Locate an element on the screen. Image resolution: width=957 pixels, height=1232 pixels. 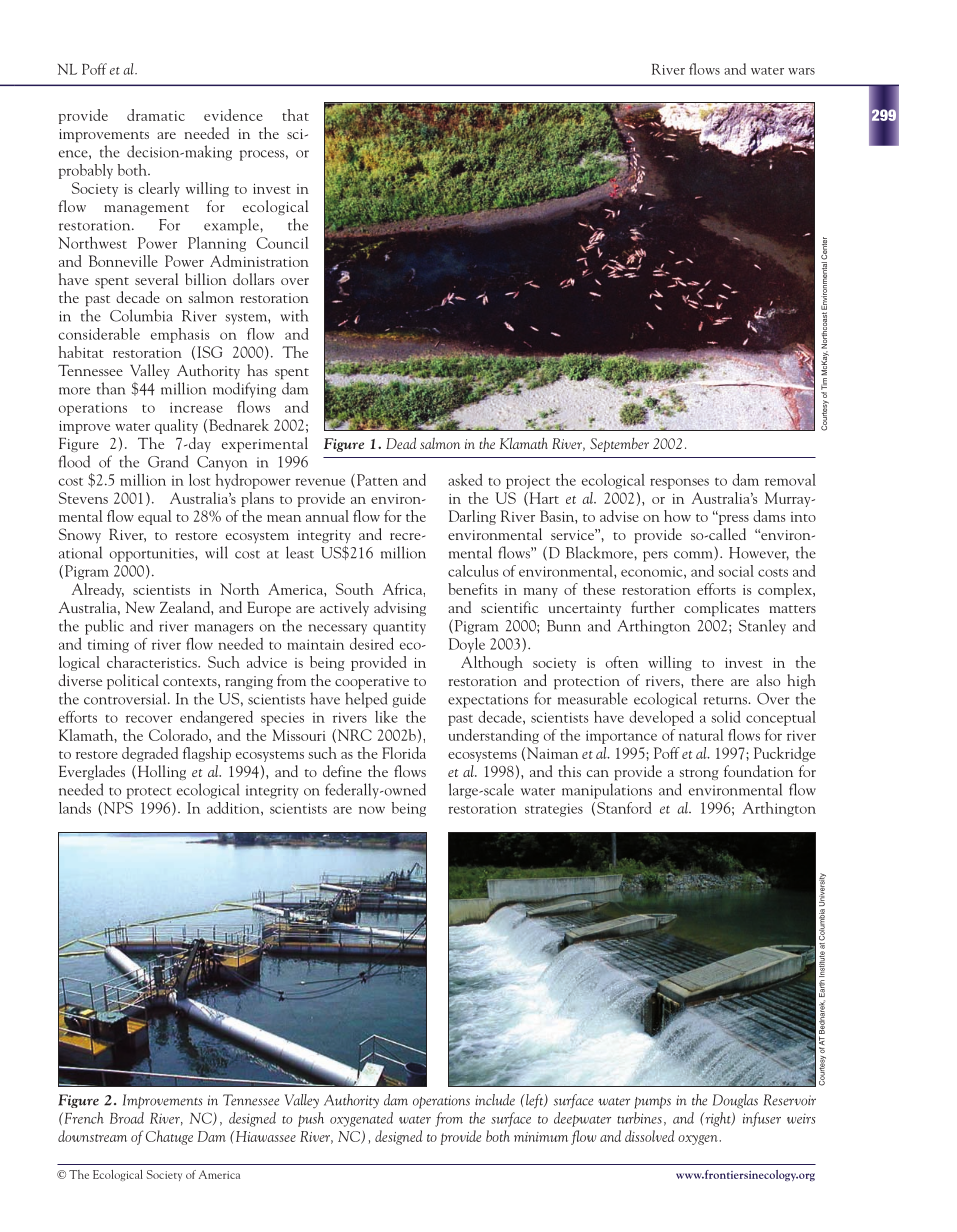
Broad is located at coordinates (127, 1118).
